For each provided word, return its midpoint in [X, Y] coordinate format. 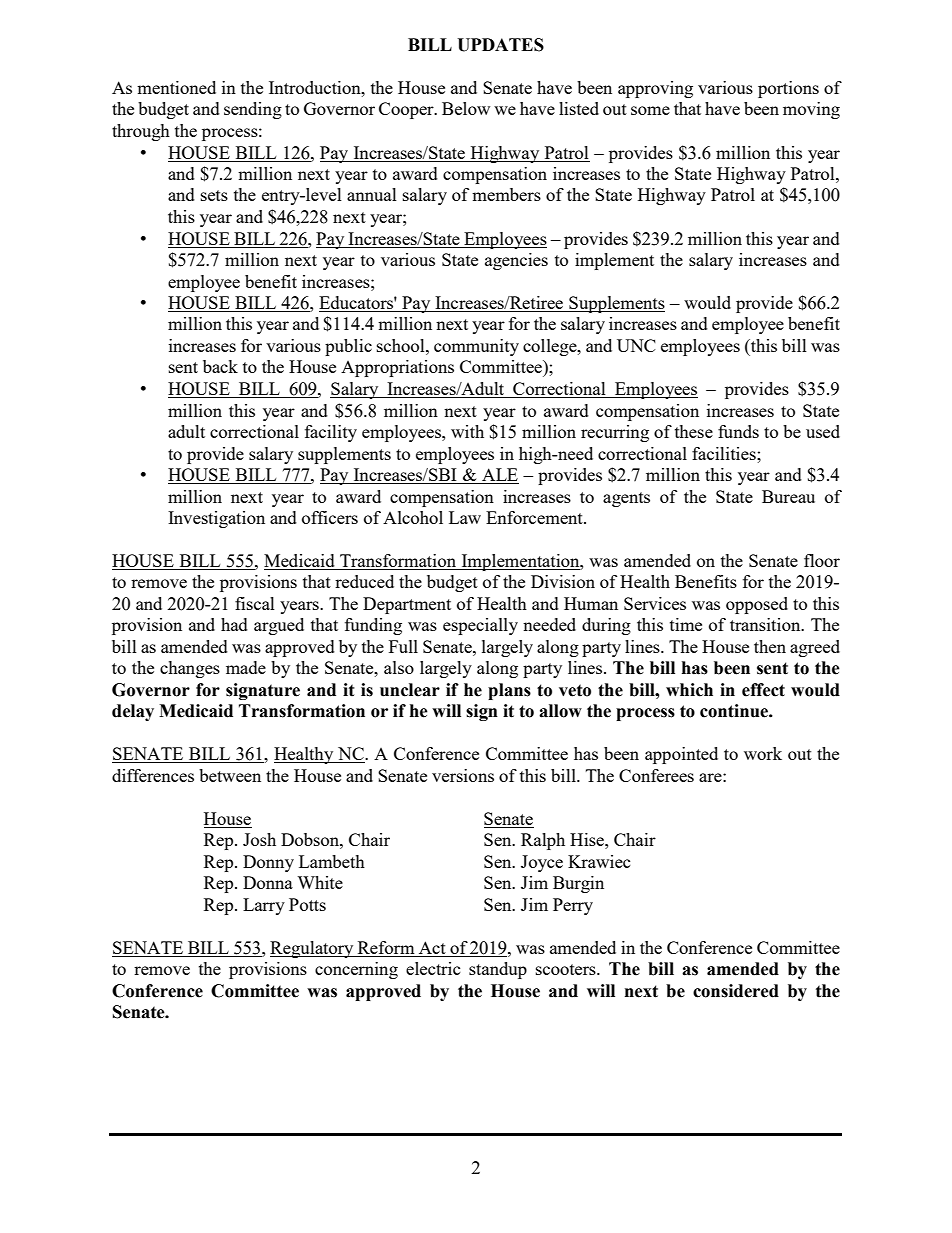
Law [465, 517]
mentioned [176, 87]
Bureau [788, 496]
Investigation [216, 519]
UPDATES [500, 45]
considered [736, 991]
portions [788, 89]
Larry [264, 906]
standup [498, 970]
